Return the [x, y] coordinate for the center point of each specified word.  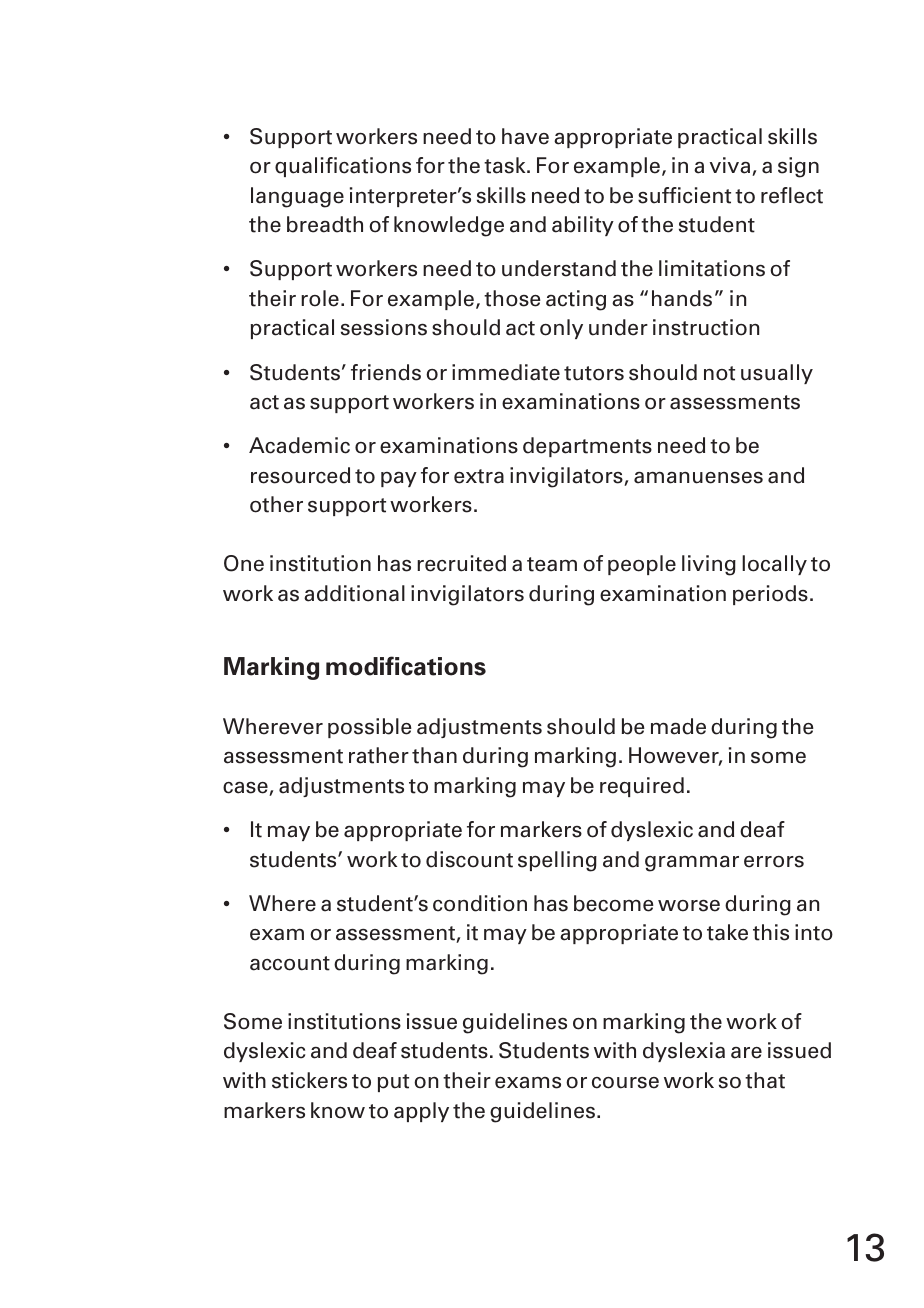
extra [479, 476]
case [246, 788]
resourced [300, 475]
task [506, 165]
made [678, 726]
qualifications [343, 167]
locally [774, 565]
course [625, 1083]
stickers [309, 1080]
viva [731, 166]
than [434, 755]
